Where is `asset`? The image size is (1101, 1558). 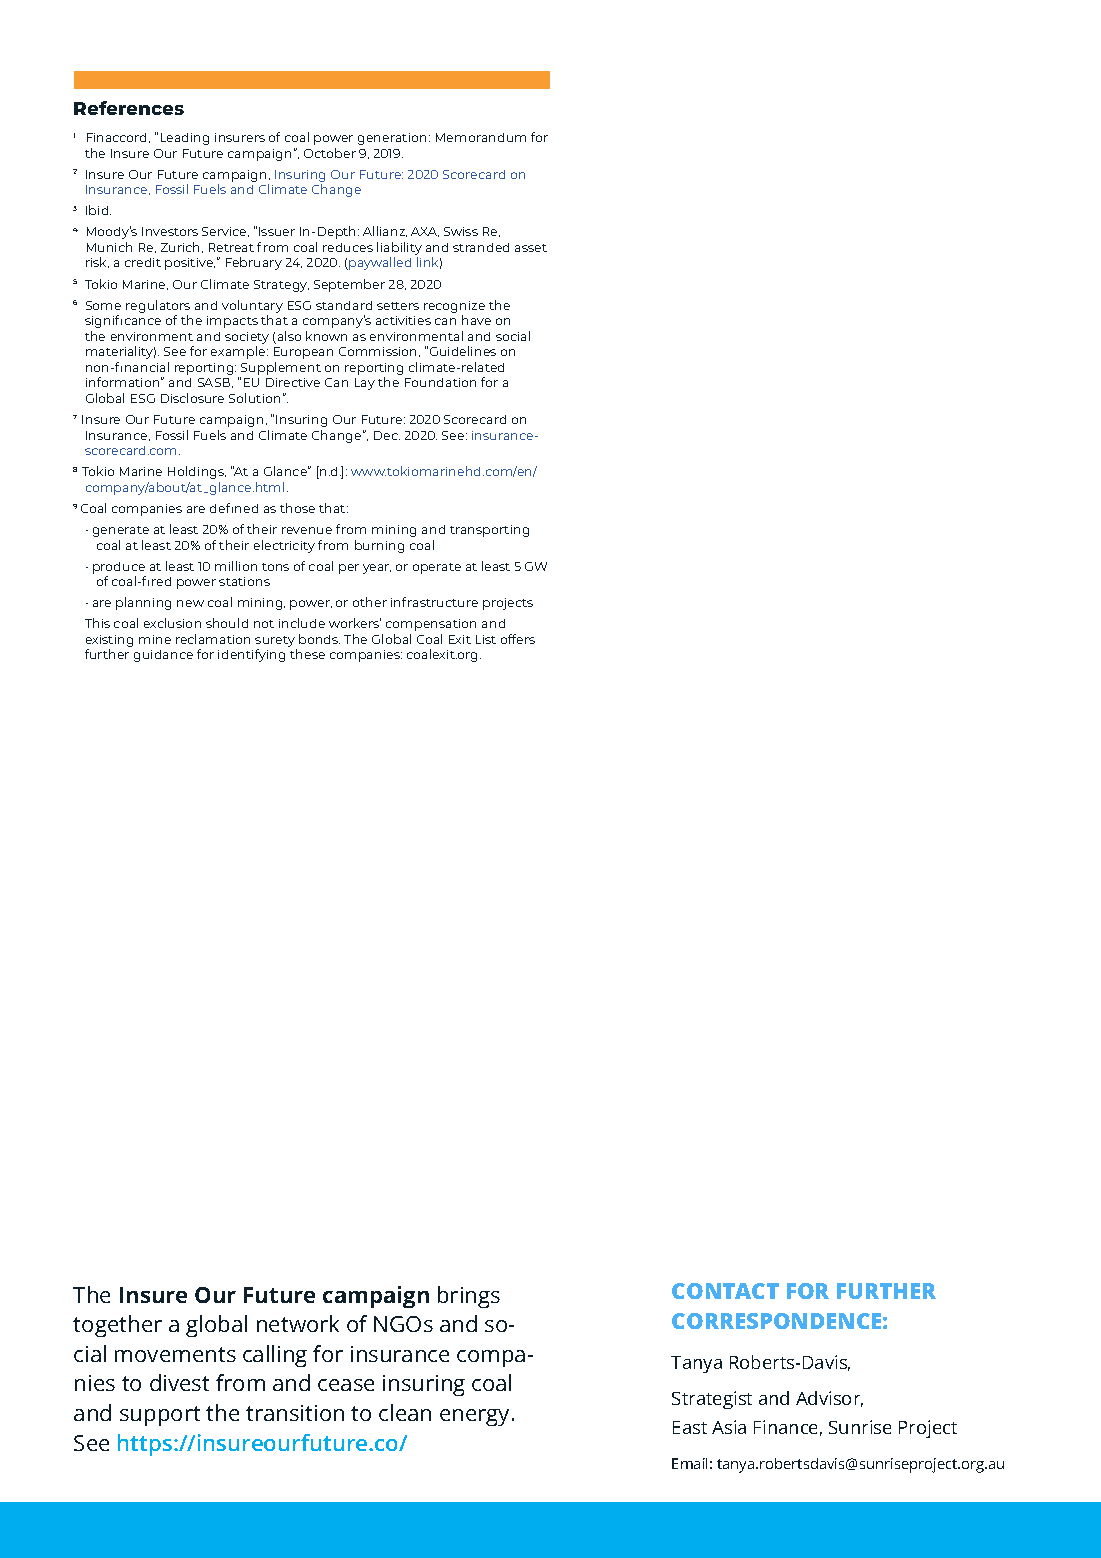 asset is located at coordinates (531, 248).
